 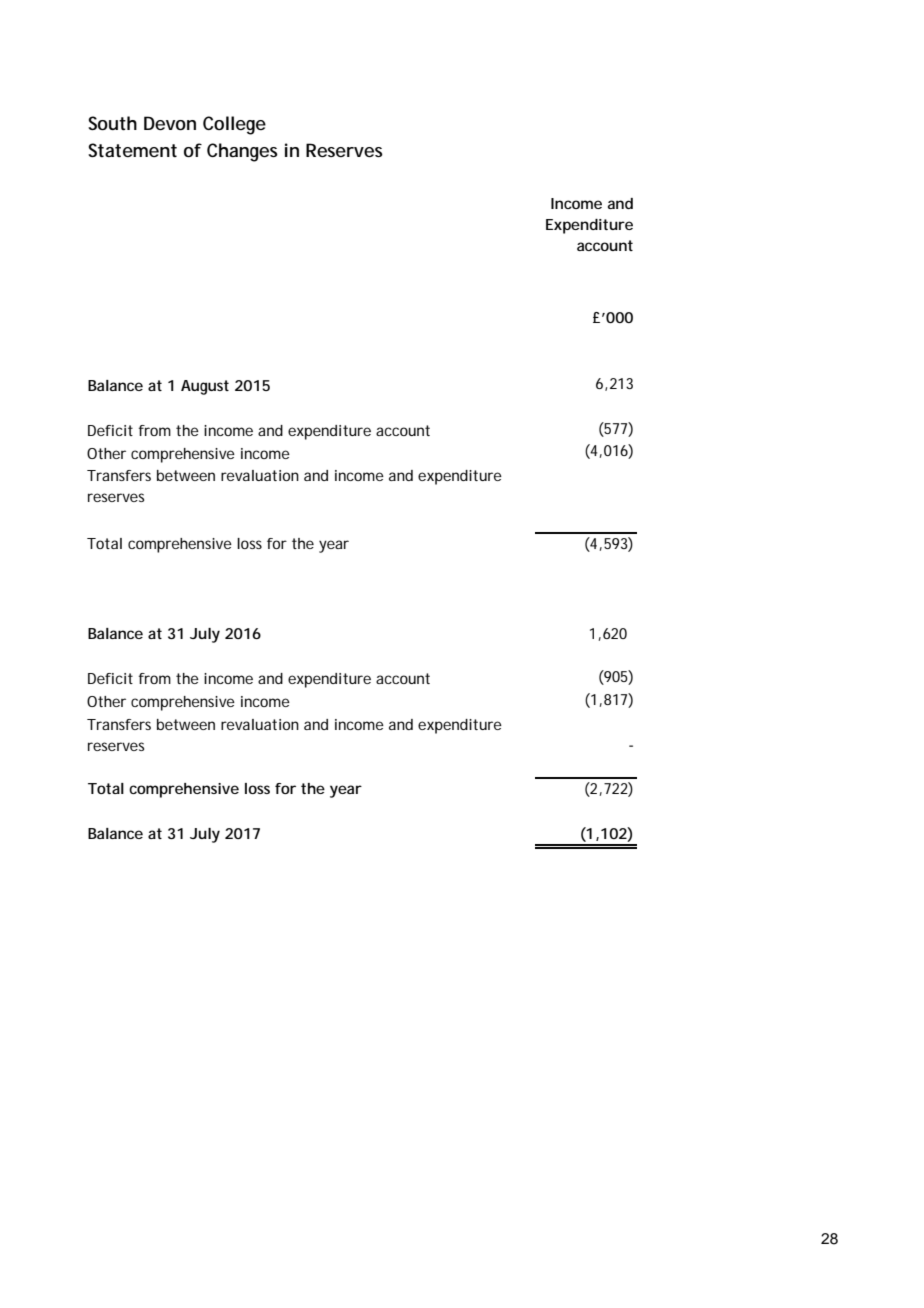 I want to click on August, so click(x=205, y=387).
